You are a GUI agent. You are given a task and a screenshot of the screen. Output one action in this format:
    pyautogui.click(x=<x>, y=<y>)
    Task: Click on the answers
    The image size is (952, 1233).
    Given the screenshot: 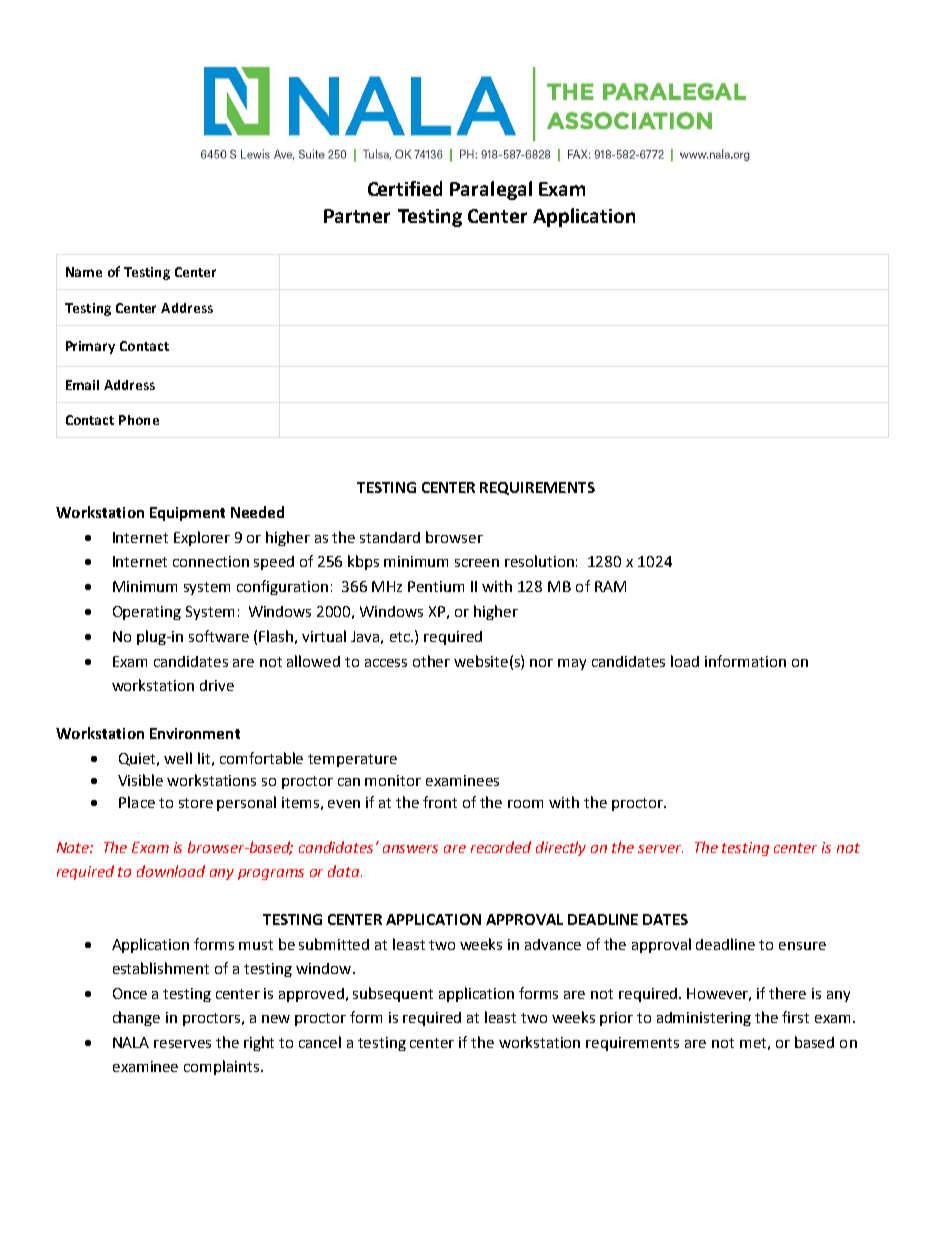 What is the action you would take?
    pyautogui.click(x=410, y=849)
